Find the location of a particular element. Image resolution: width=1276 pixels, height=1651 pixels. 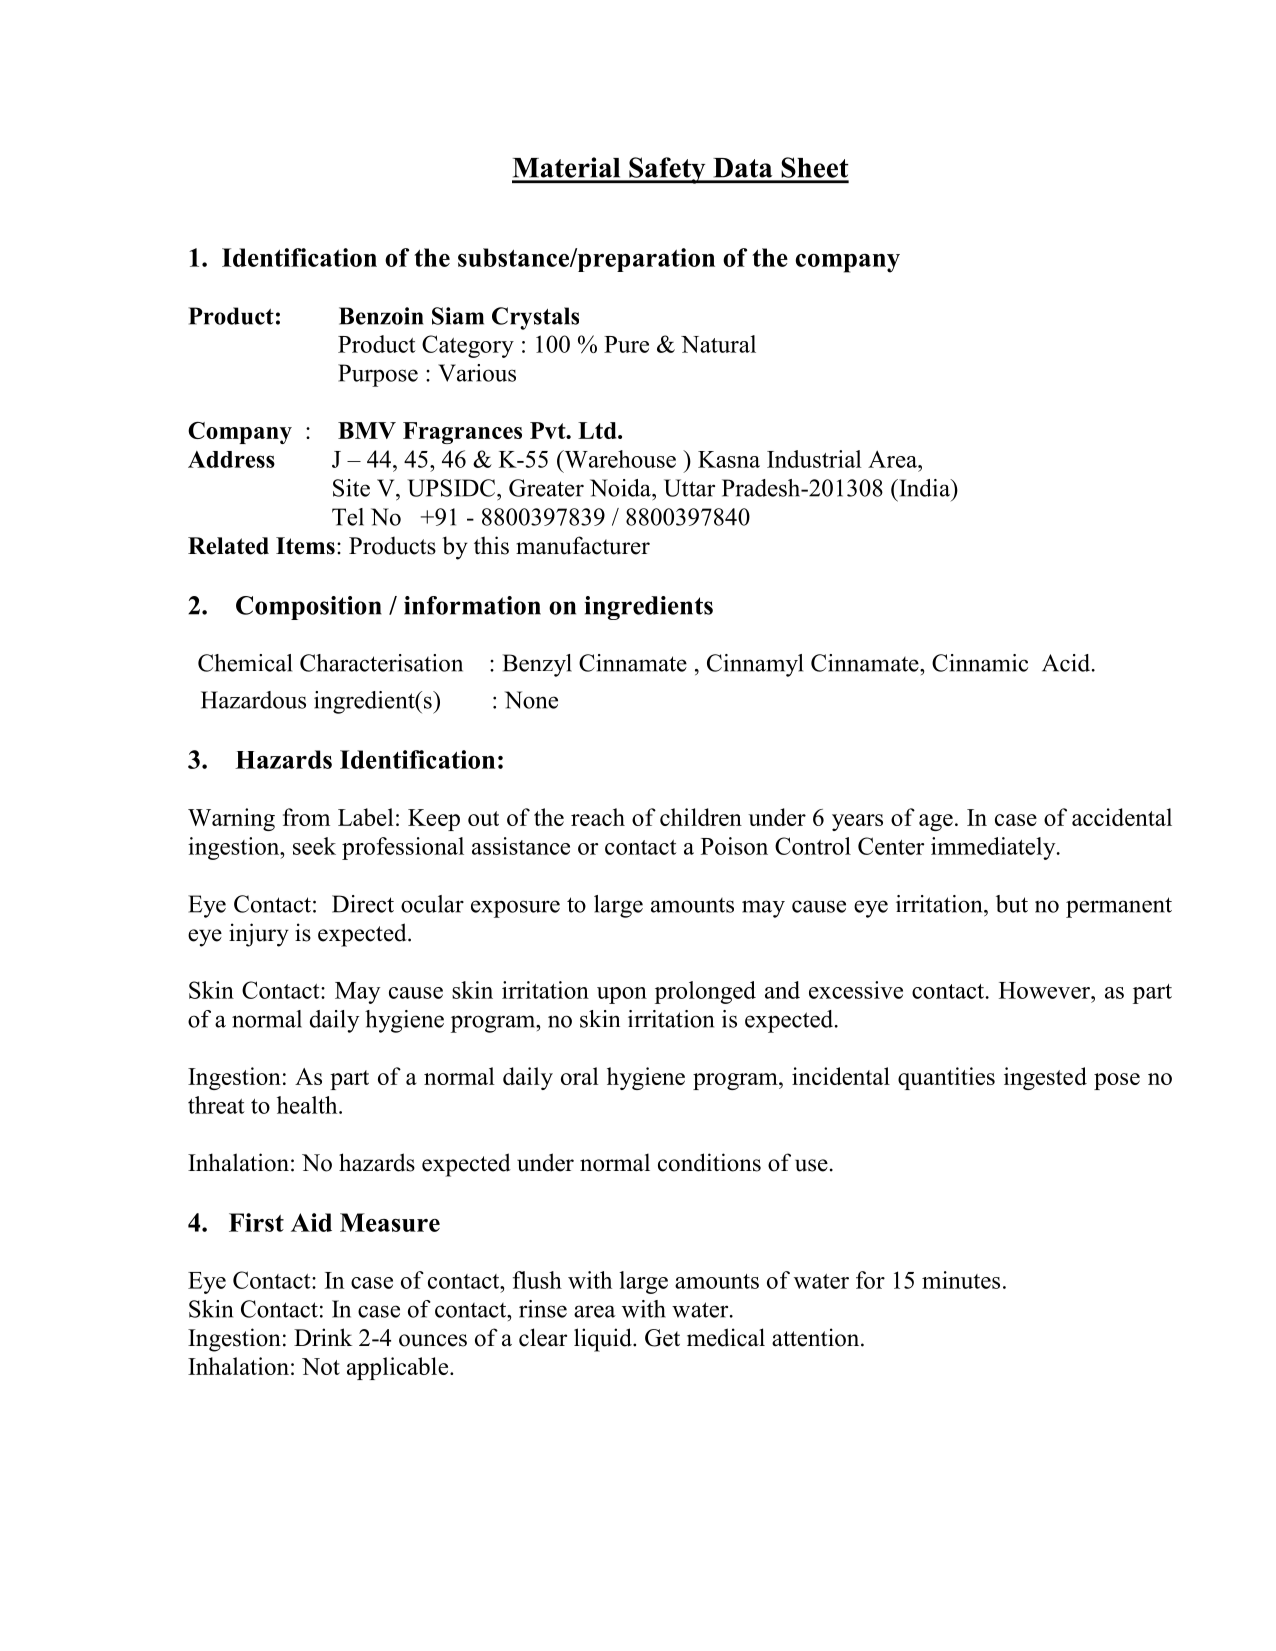

Cinnamic is located at coordinates (980, 663).
